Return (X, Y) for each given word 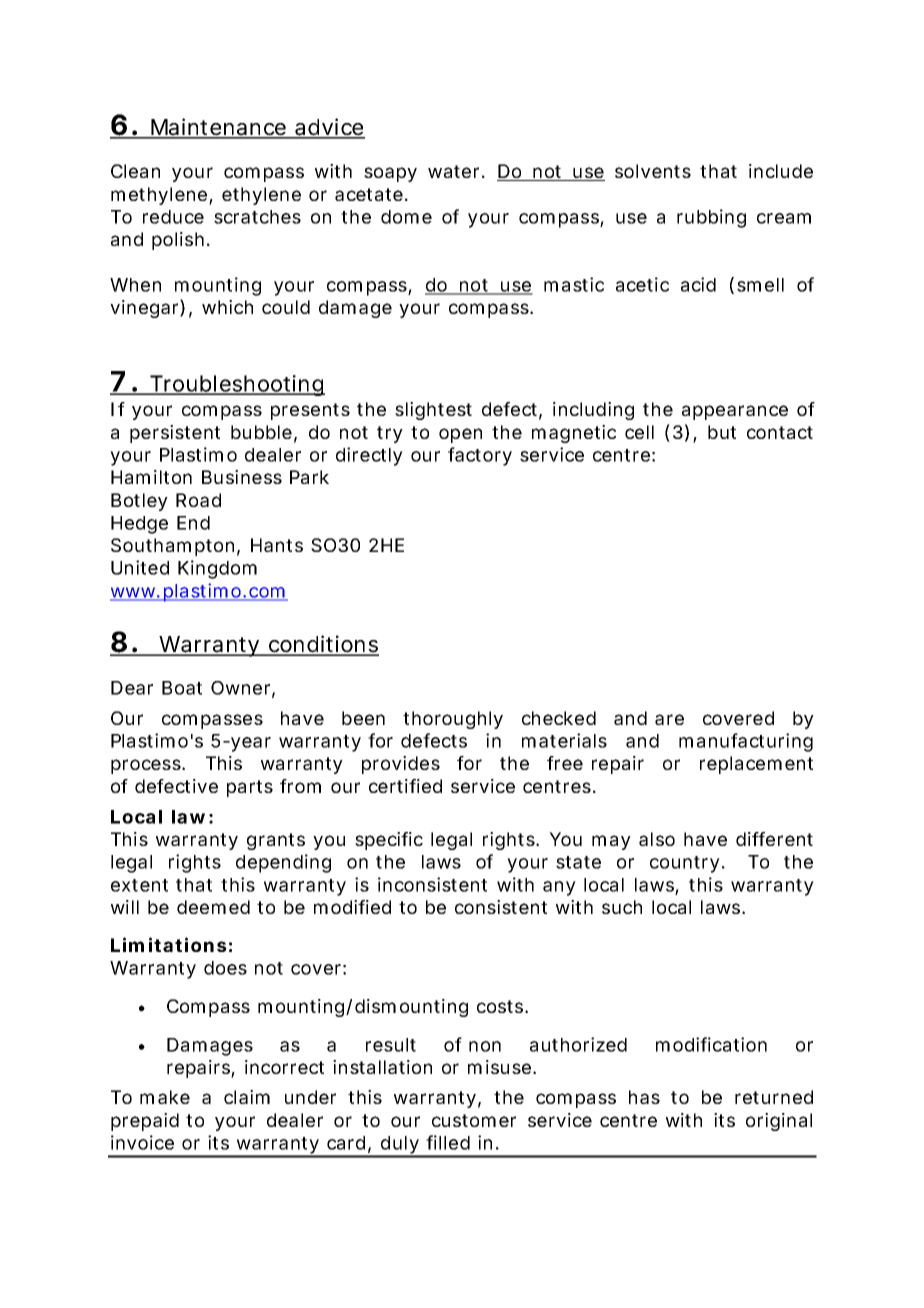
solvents (653, 171)
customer (474, 1120)
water (453, 171)
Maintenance (218, 128)
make (165, 1097)
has (644, 1097)
